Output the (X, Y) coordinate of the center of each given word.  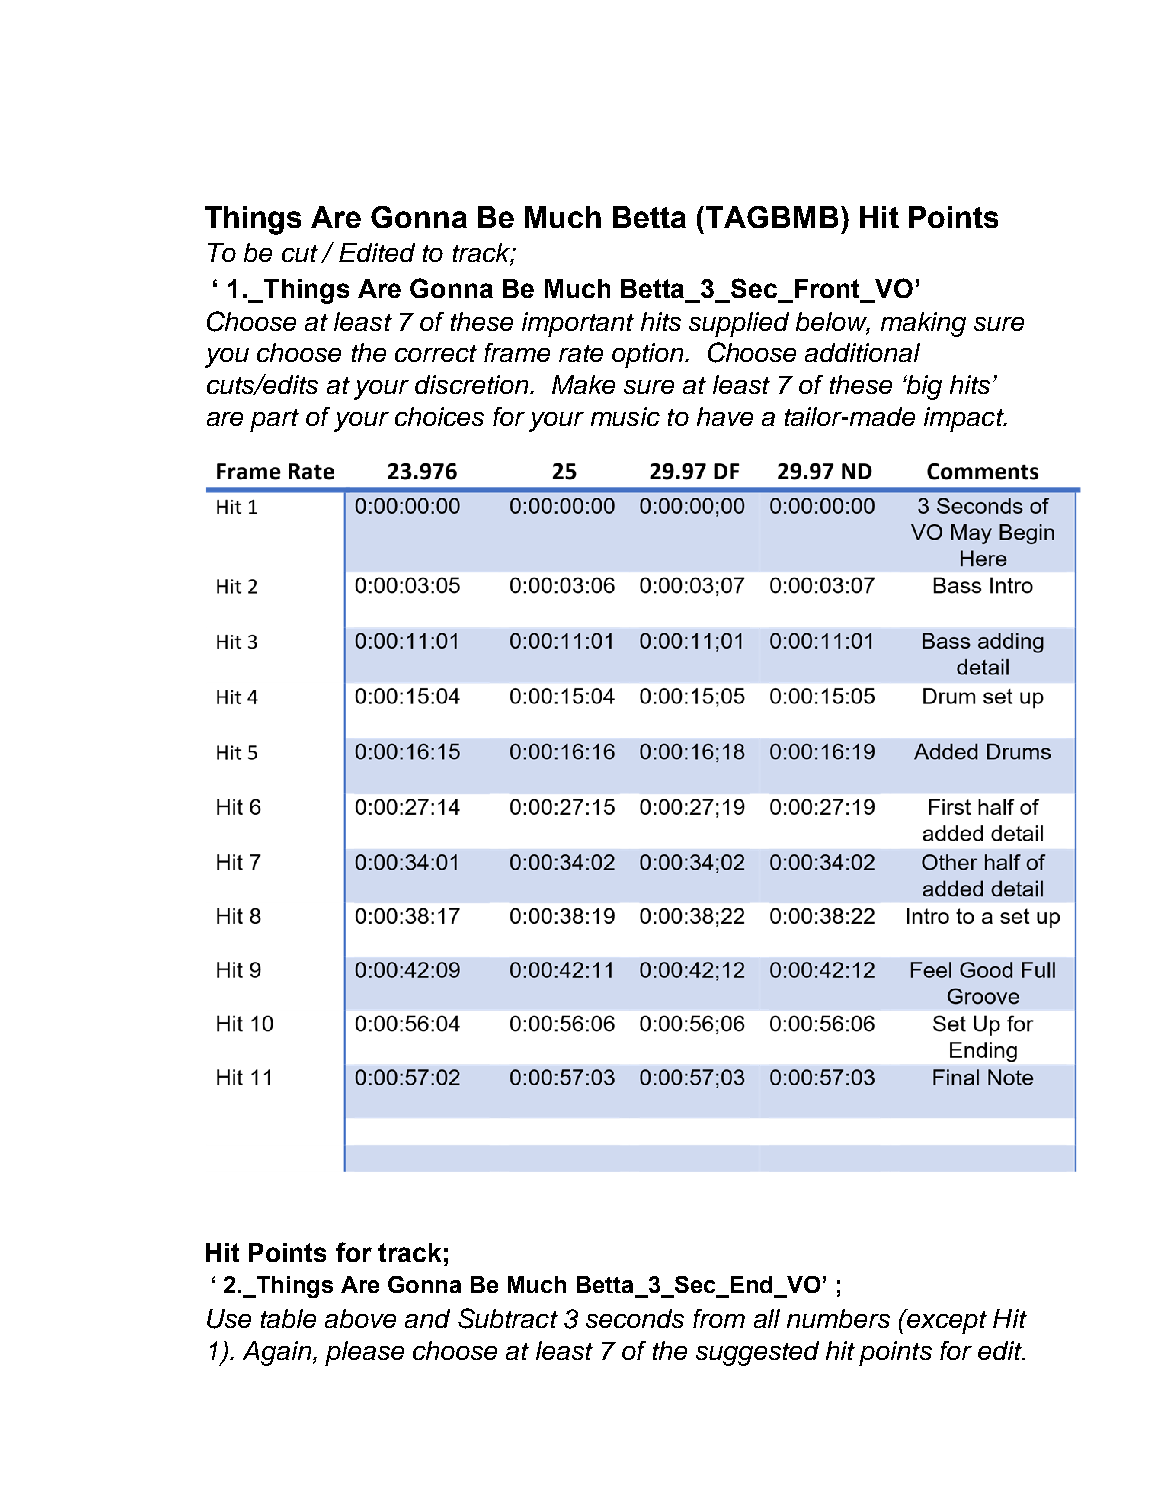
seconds (635, 1318)
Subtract (508, 1318)
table (288, 1318)
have (725, 416)
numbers (838, 1318)
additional (862, 352)
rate (581, 353)
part (274, 420)
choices (439, 416)
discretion (471, 384)
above (360, 1318)
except (946, 1321)
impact (965, 419)
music (625, 416)
